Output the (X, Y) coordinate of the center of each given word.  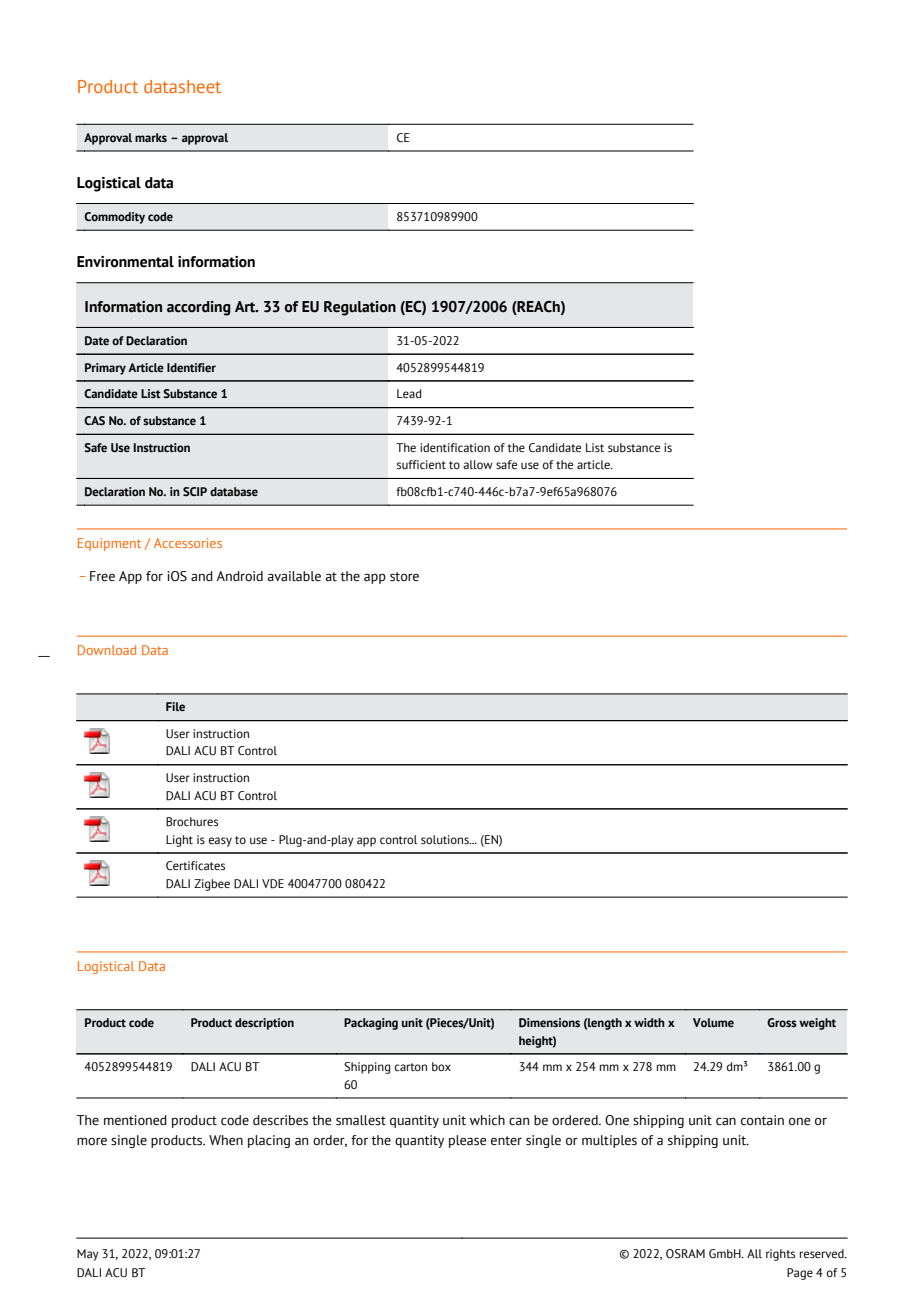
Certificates (195, 865)
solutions (446, 840)
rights (780, 1255)
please (468, 1141)
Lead (409, 393)
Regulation (360, 308)
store (404, 577)
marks (151, 137)
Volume (713, 1022)
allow (478, 464)
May (88, 1255)
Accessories (188, 543)
